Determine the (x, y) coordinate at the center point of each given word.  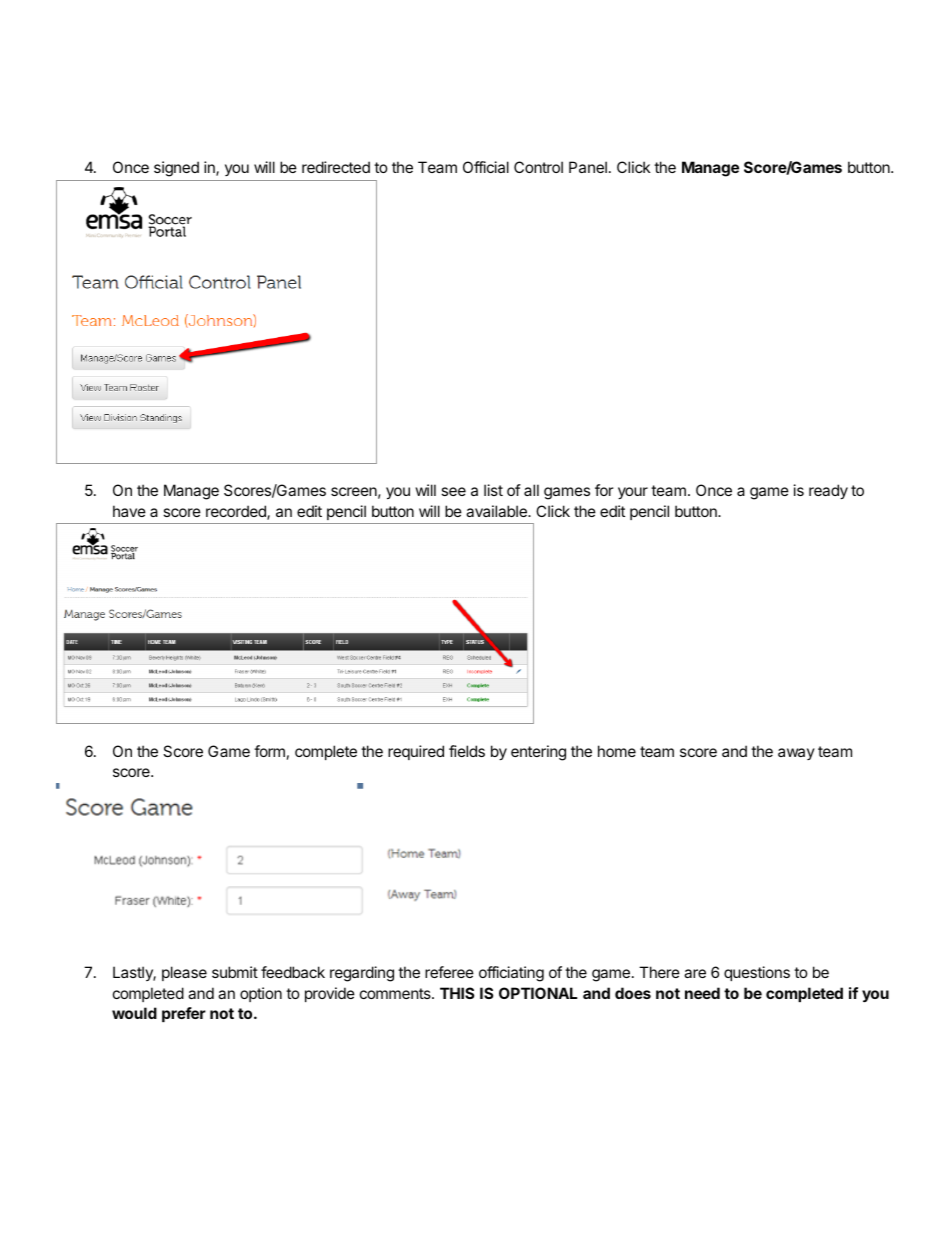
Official (486, 167)
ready (828, 491)
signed (176, 169)
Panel (588, 167)
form (269, 751)
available (497, 511)
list (493, 490)
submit (235, 972)
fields (467, 751)
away (796, 754)
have (129, 511)
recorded (237, 512)
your (633, 493)
